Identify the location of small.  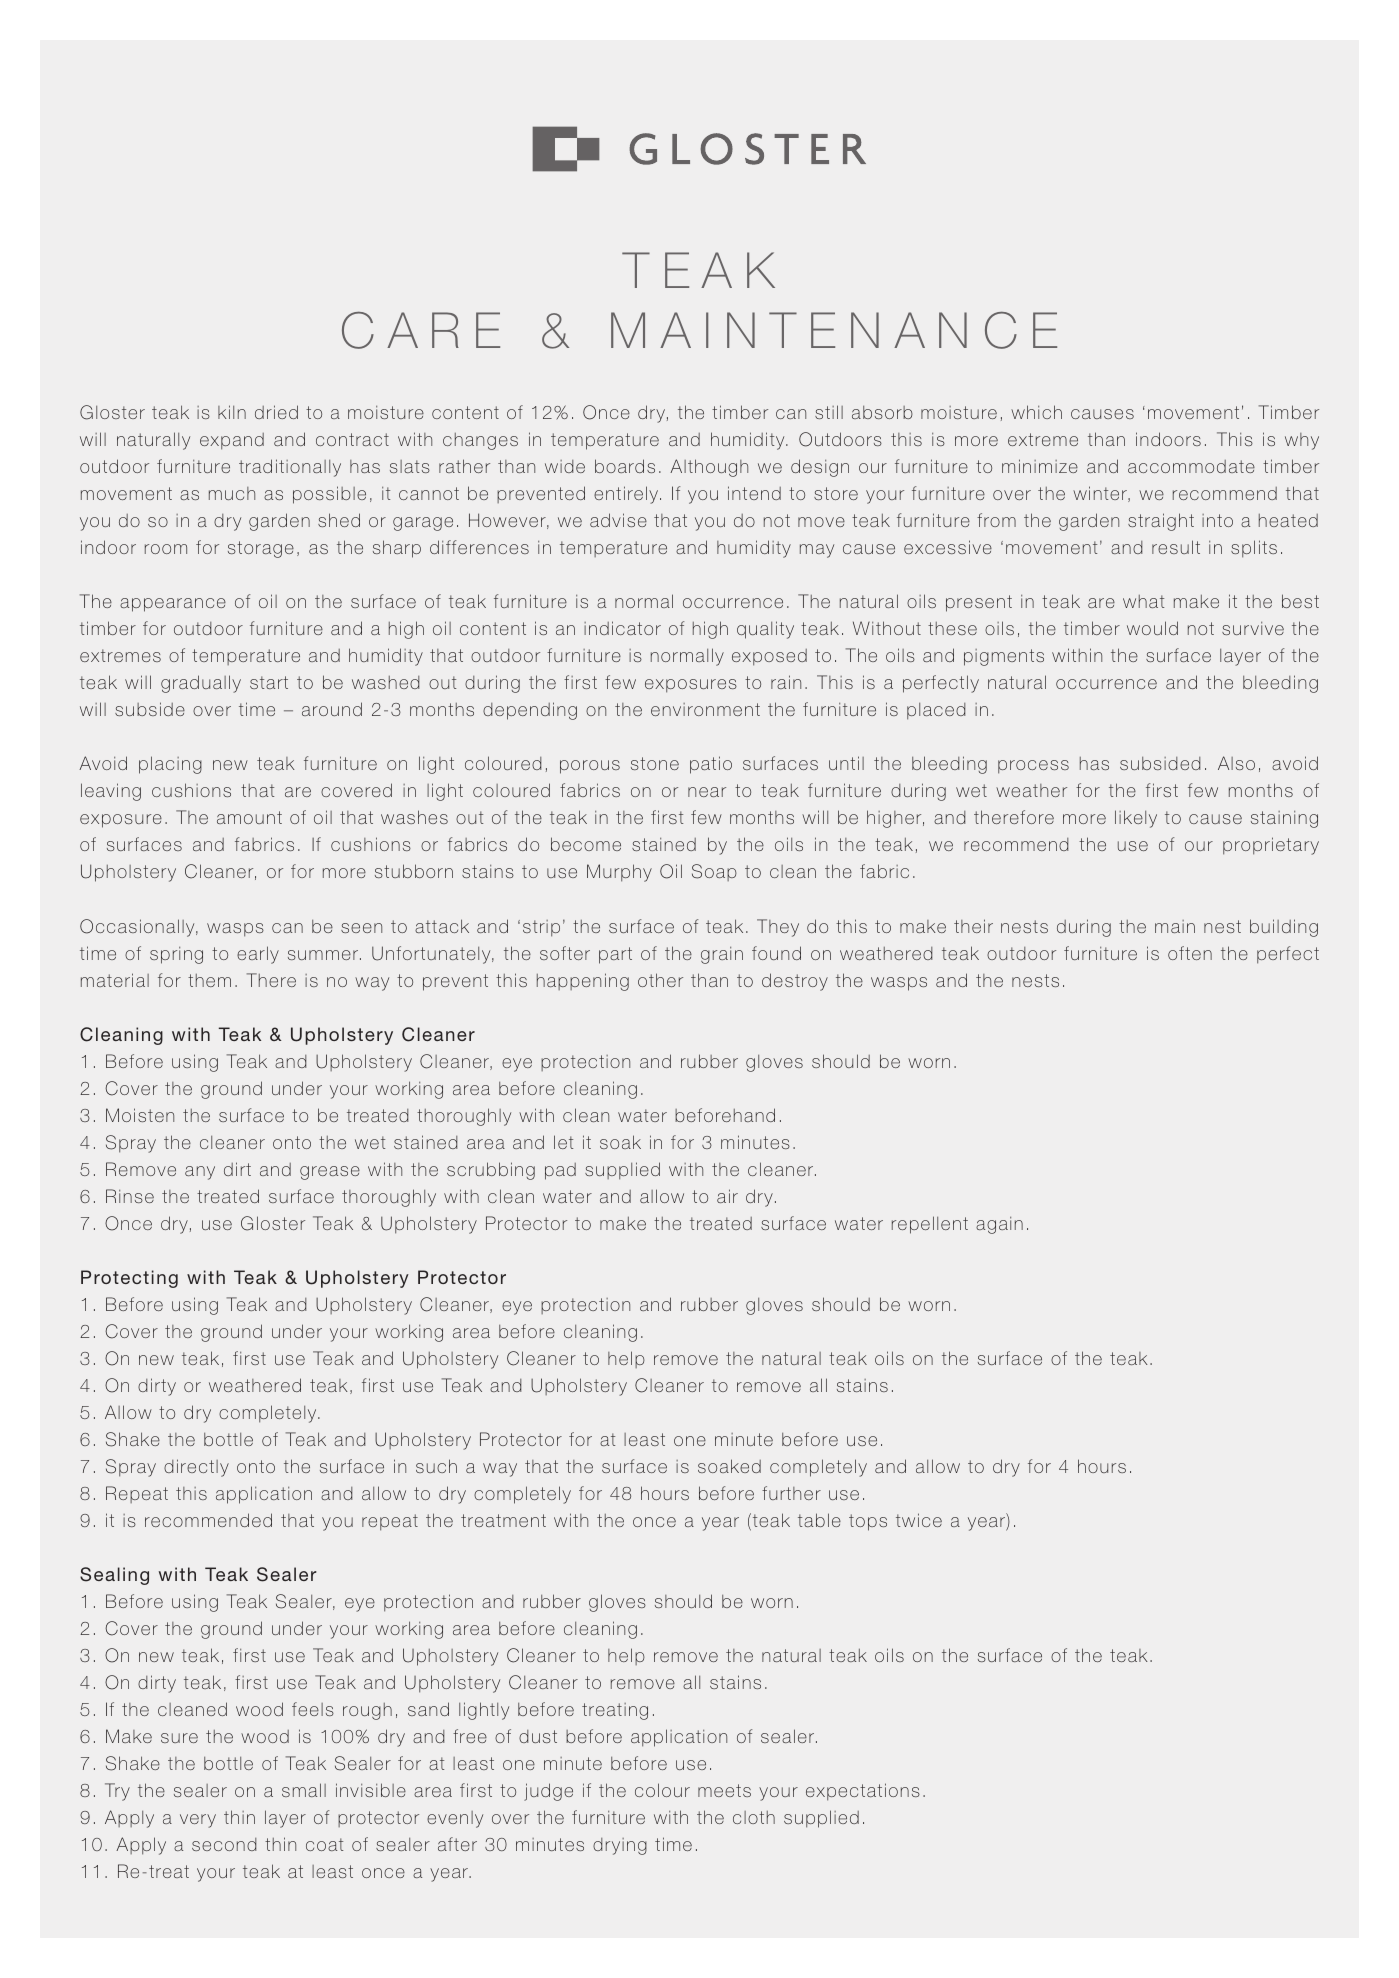
(304, 1790).
